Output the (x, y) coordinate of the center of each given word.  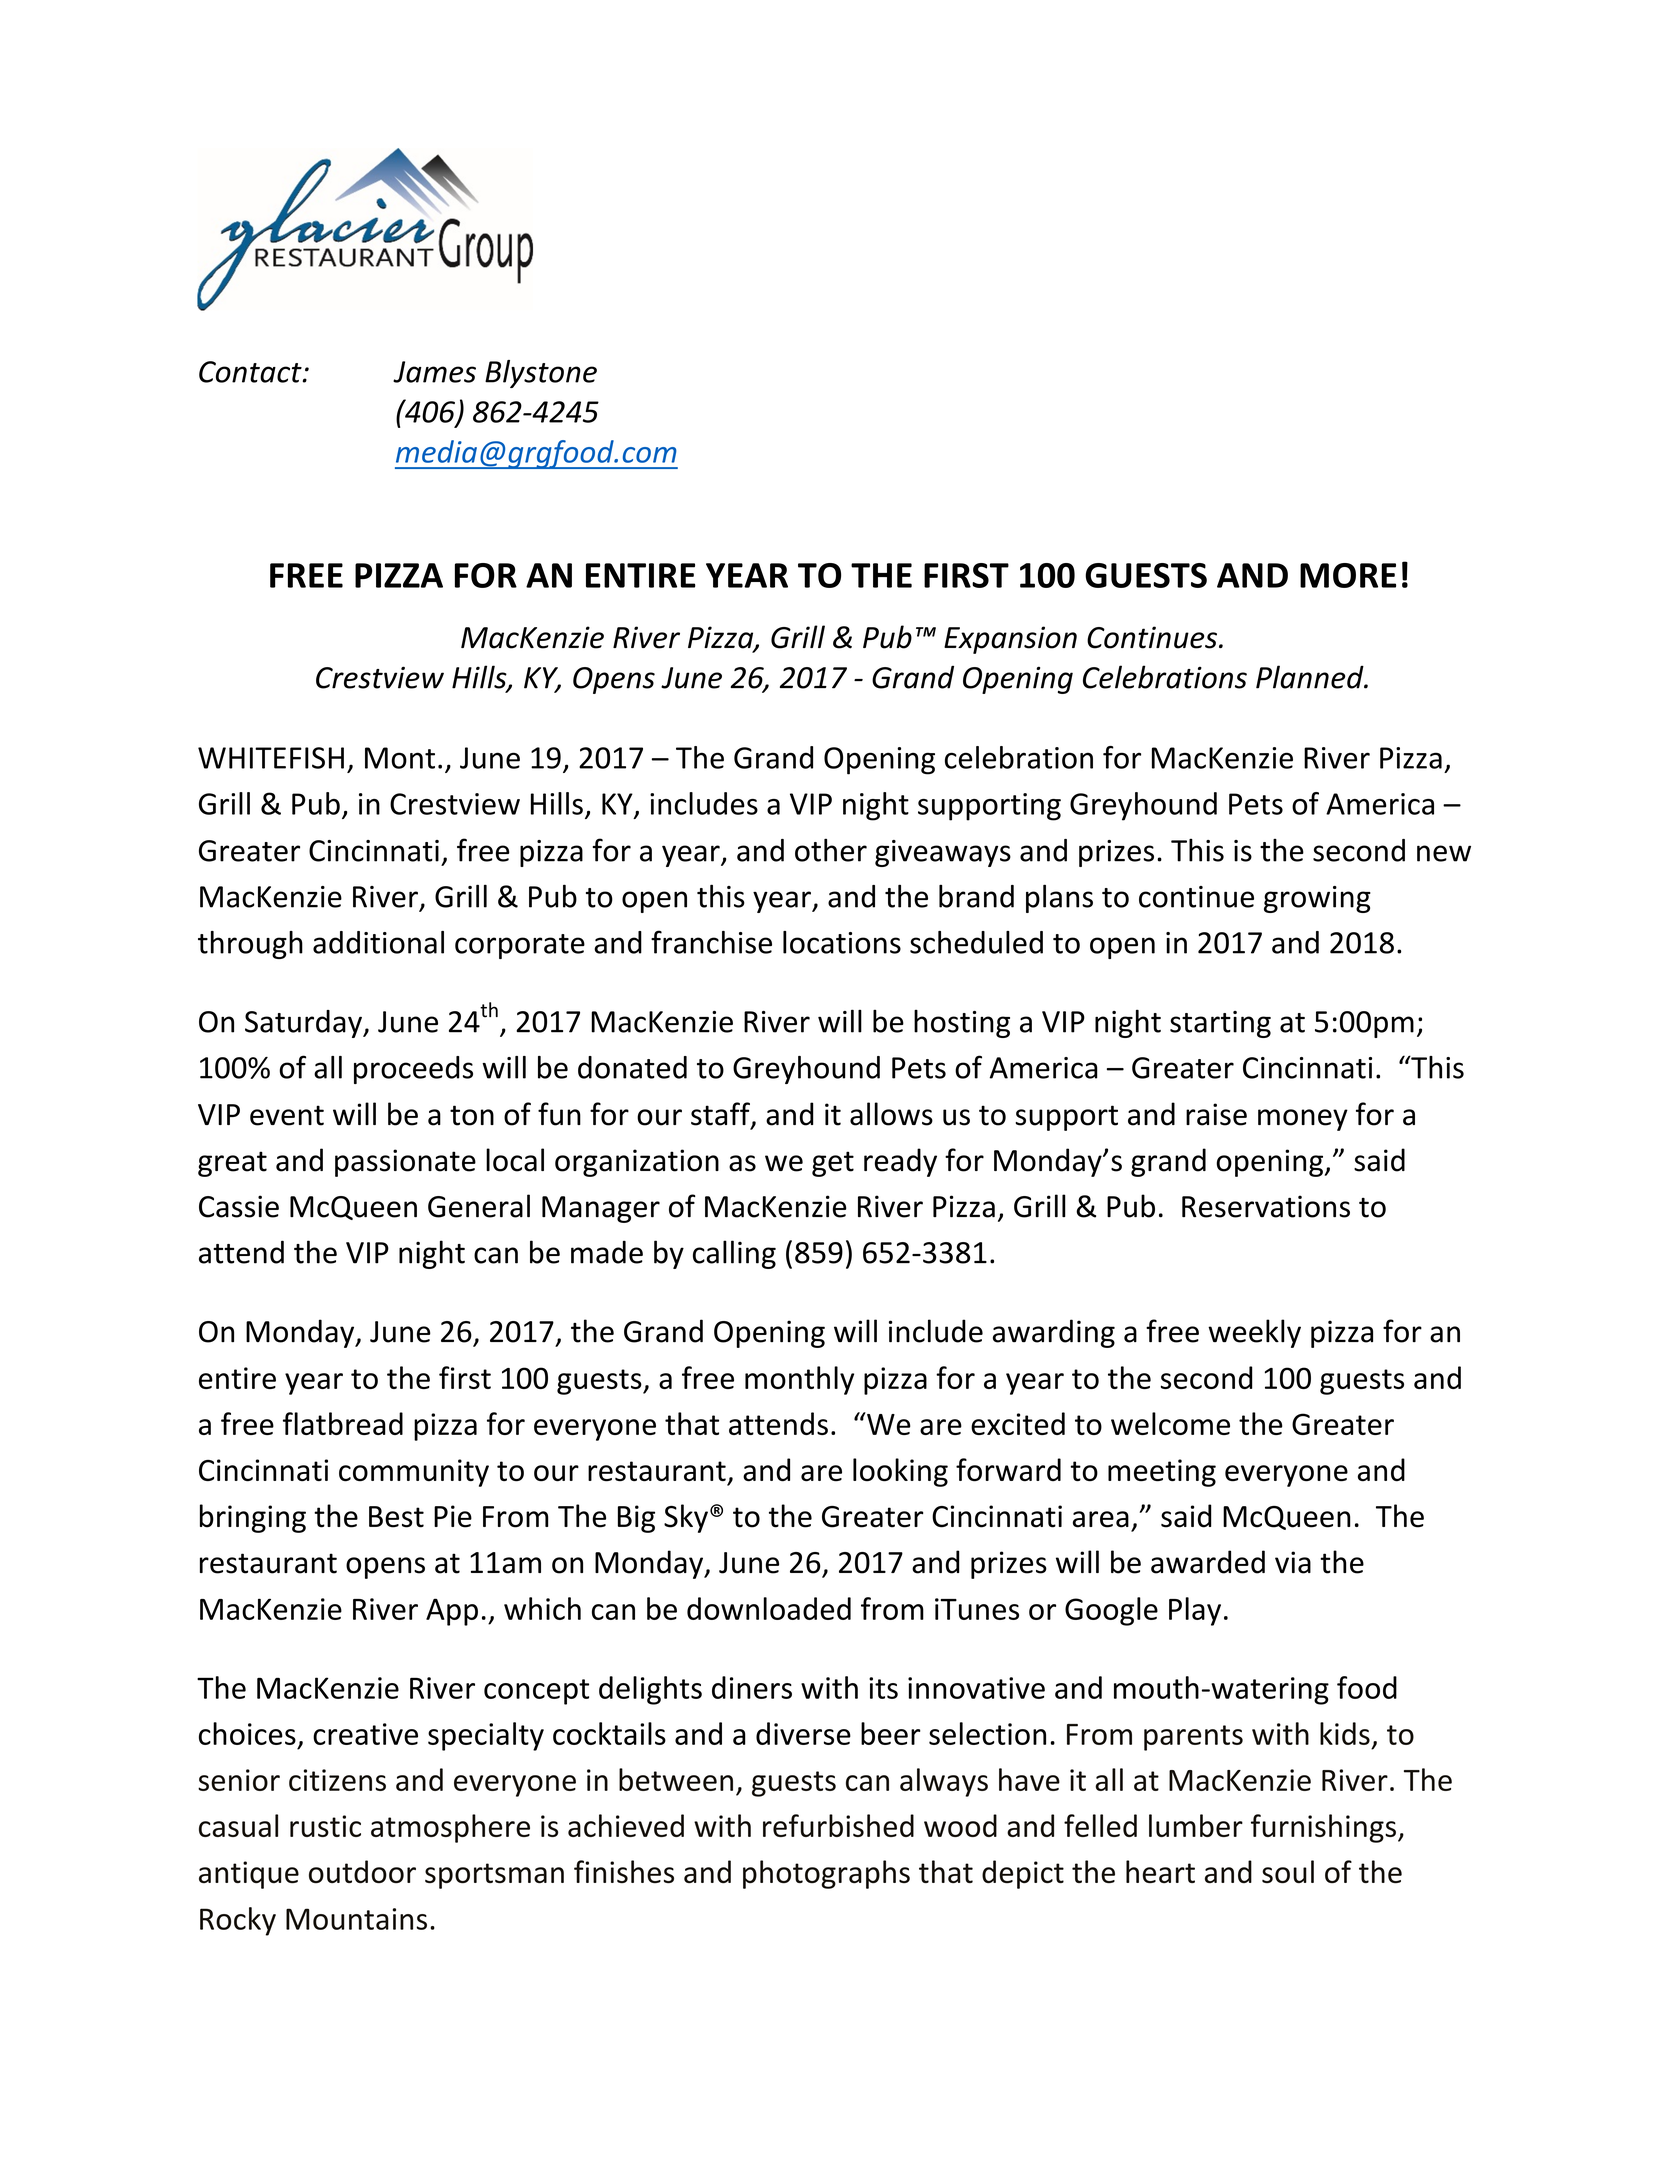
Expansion (1010, 640)
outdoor (362, 1871)
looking (900, 1472)
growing (1317, 899)
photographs (826, 1874)
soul (1288, 1871)
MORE (1348, 575)
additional (378, 942)
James (434, 372)
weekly (1254, 1333)
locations (842, 942)
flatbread (343, 1423)
